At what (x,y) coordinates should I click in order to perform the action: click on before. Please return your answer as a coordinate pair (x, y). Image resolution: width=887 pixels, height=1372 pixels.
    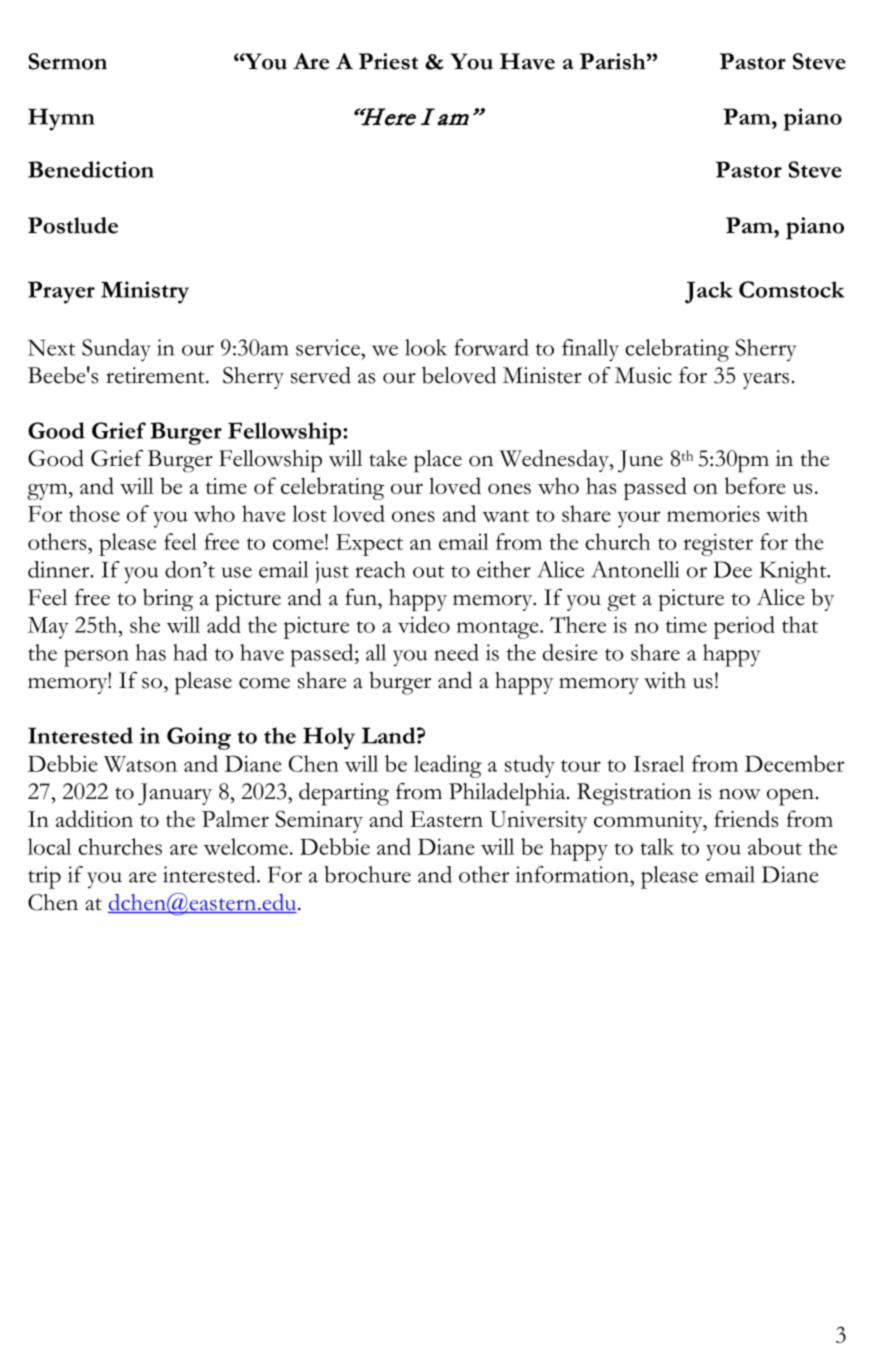
    Looking at the image, I should click on (755, 485).
